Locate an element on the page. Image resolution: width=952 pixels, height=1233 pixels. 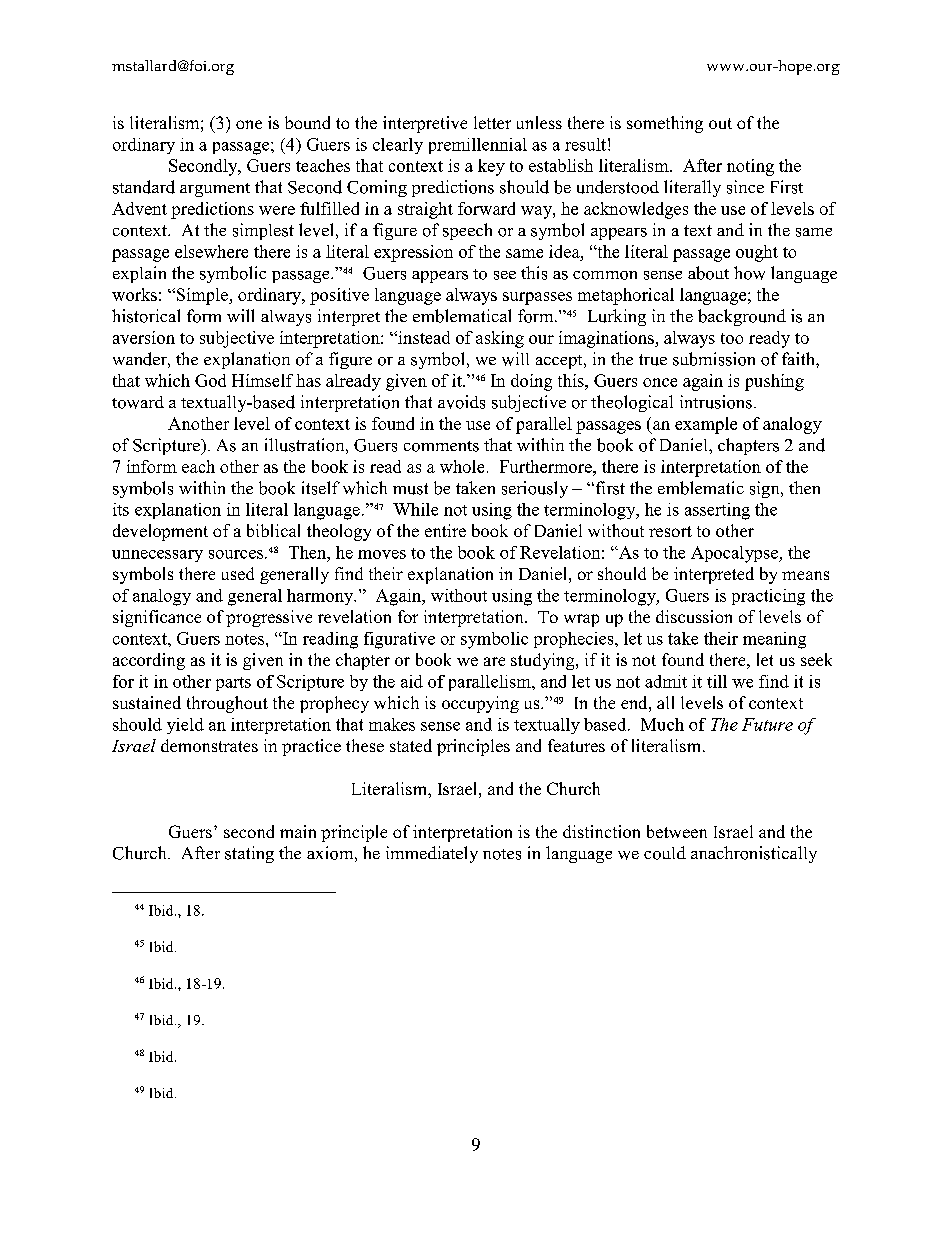
asserting is located at coordinates (717, 511).
